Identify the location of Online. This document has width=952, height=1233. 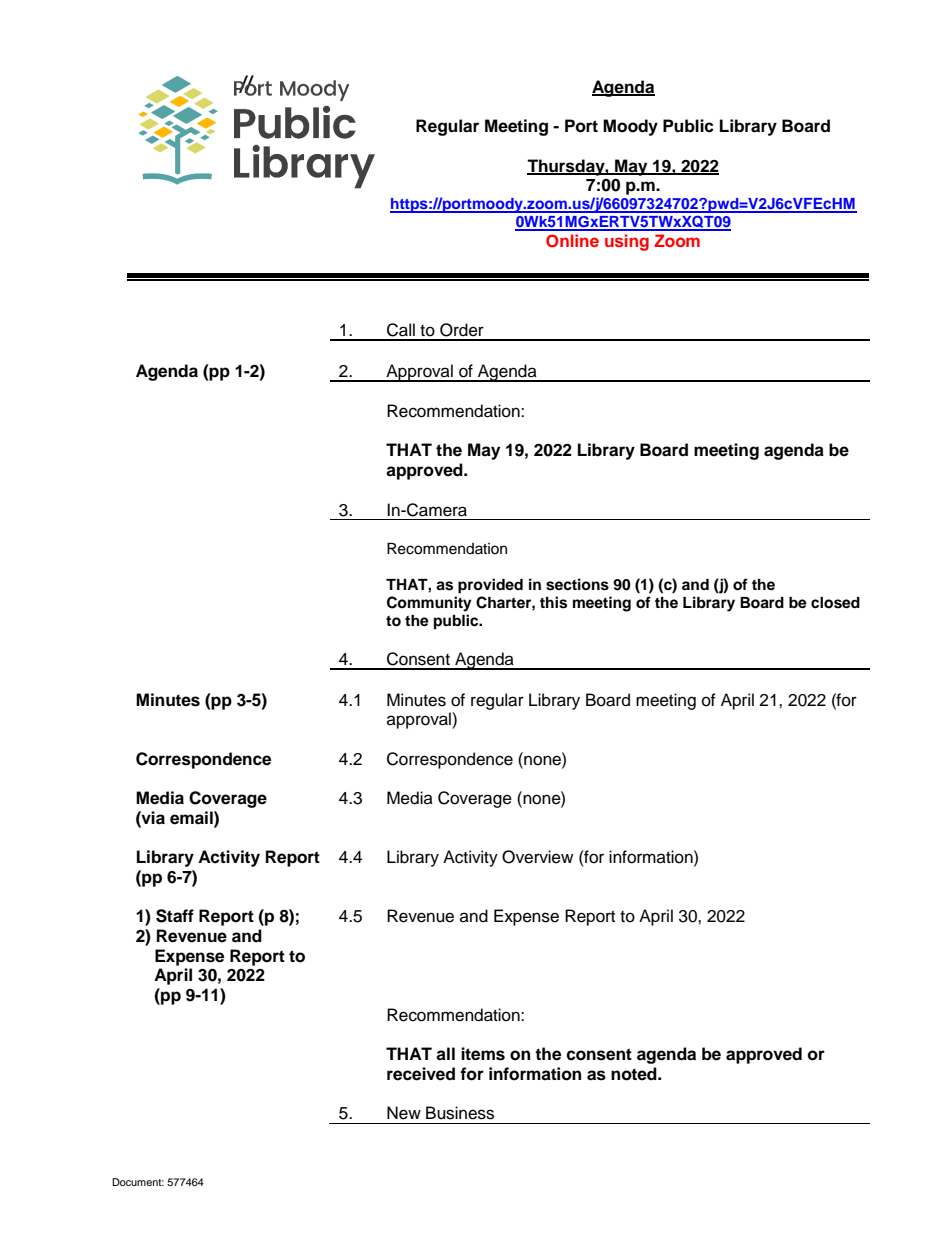
(572, 241).
